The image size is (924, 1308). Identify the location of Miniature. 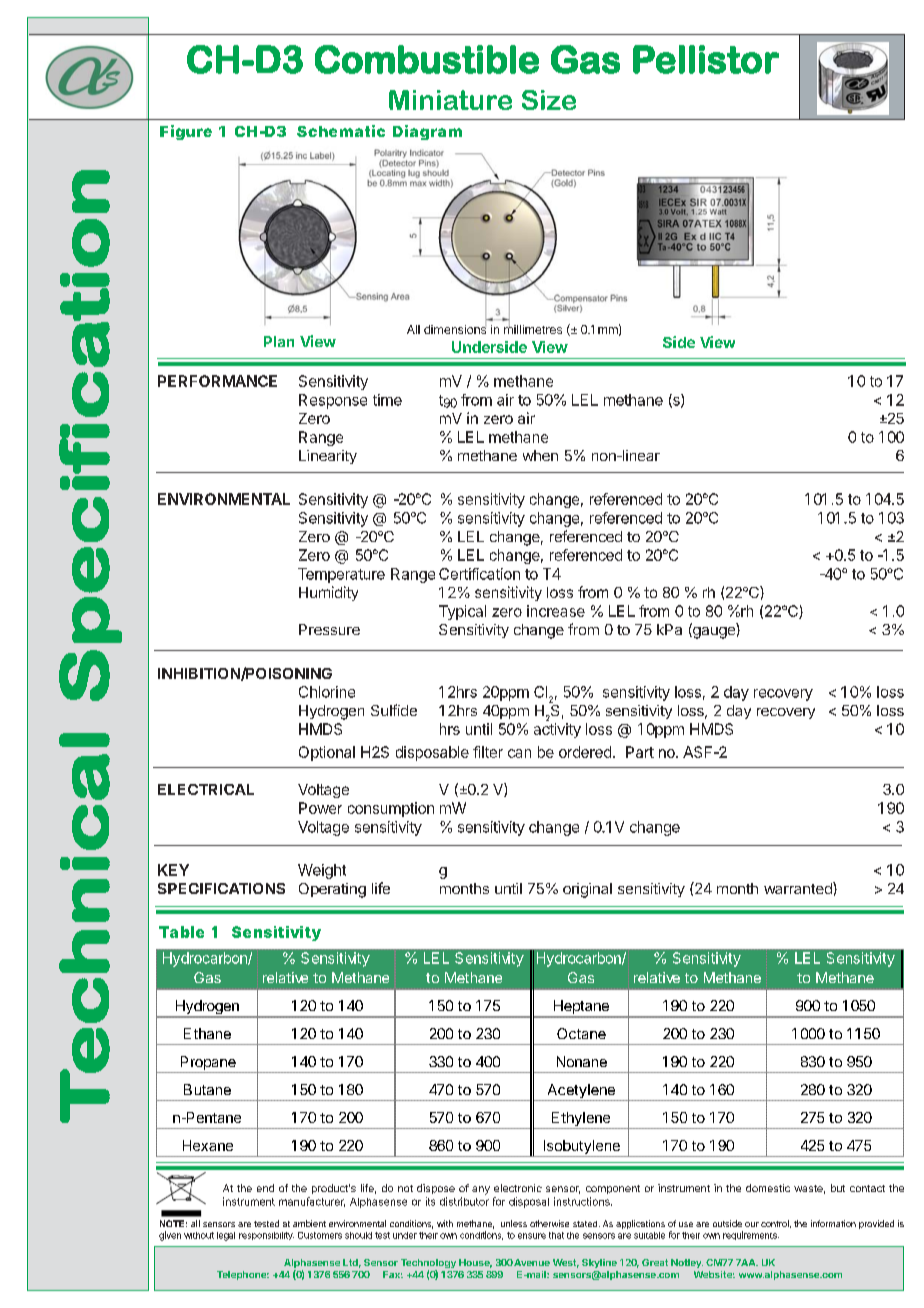
(450, 100).
